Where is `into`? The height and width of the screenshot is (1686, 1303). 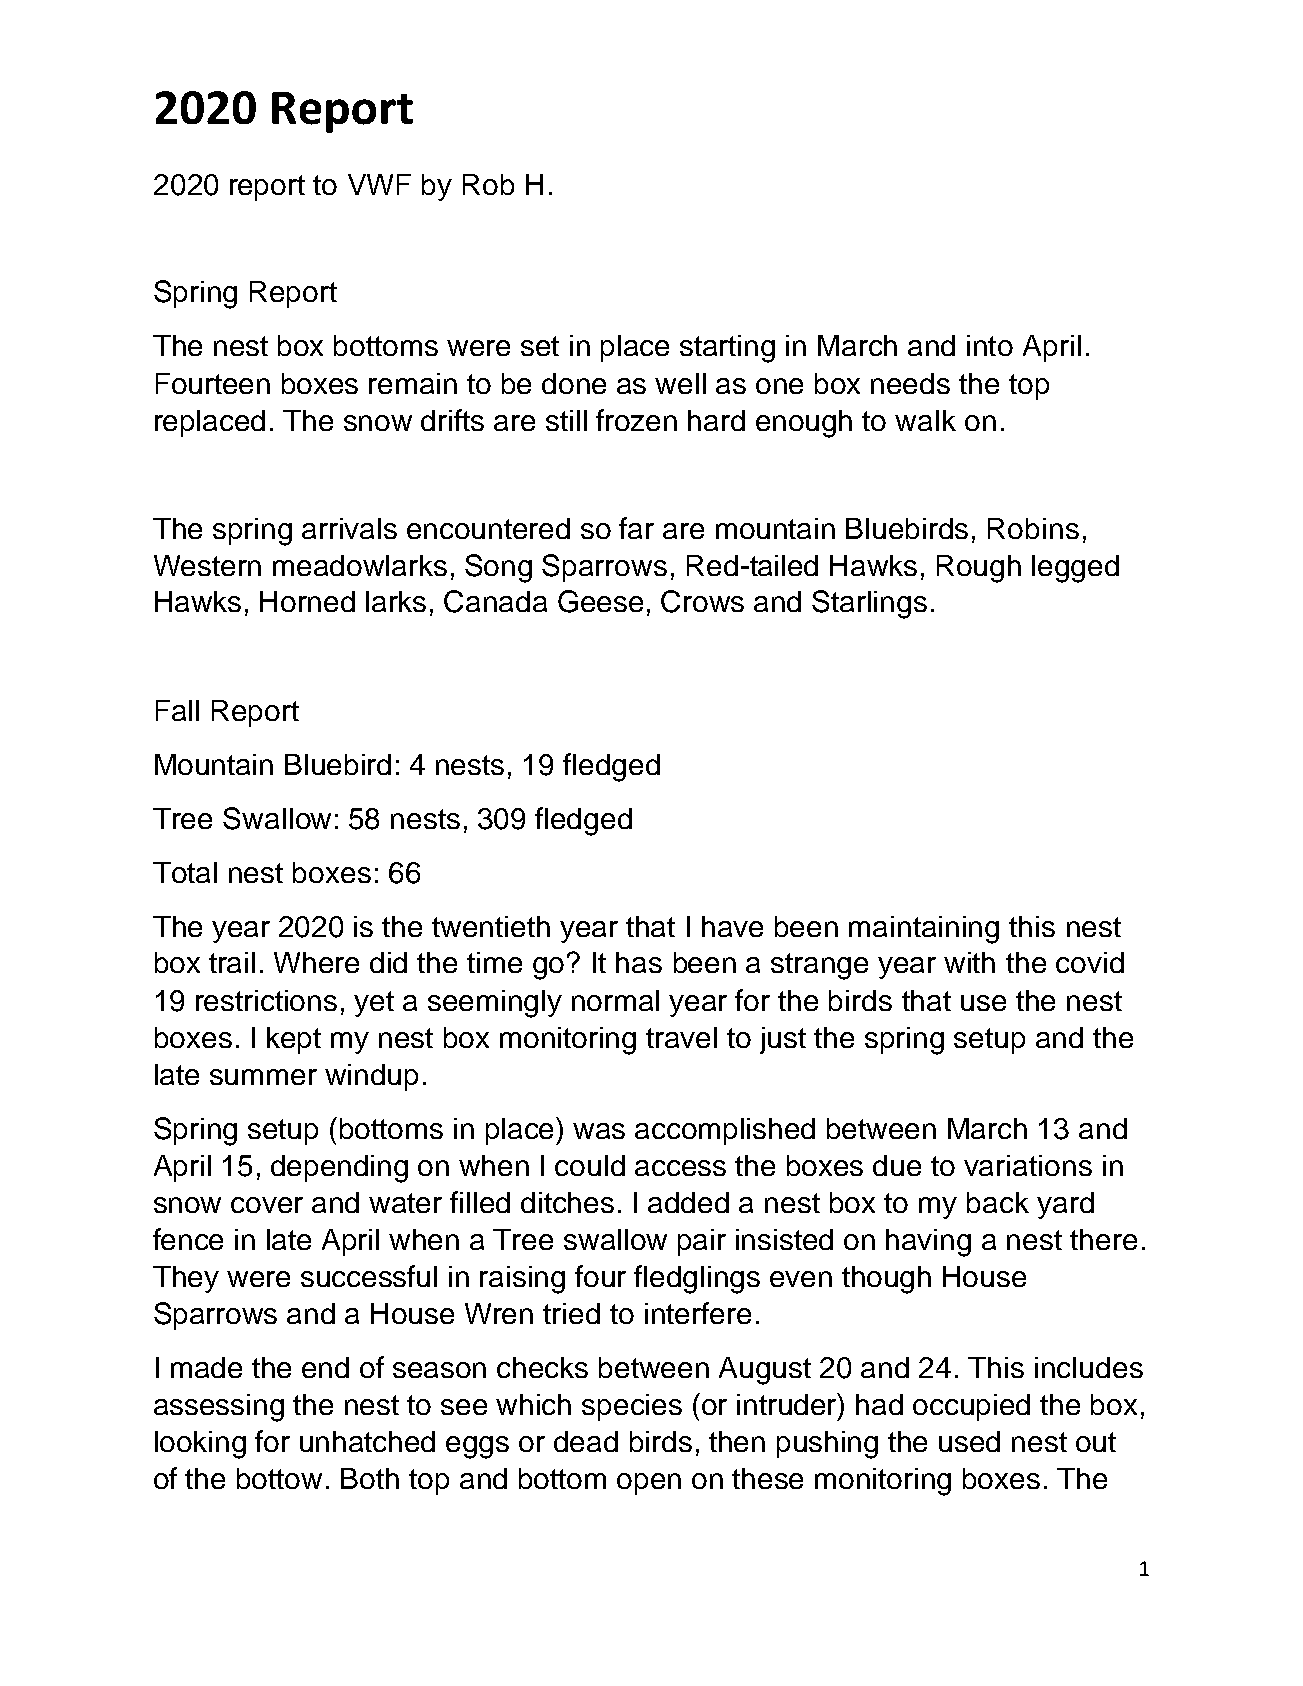 into is located at coordinates (990, 345).
